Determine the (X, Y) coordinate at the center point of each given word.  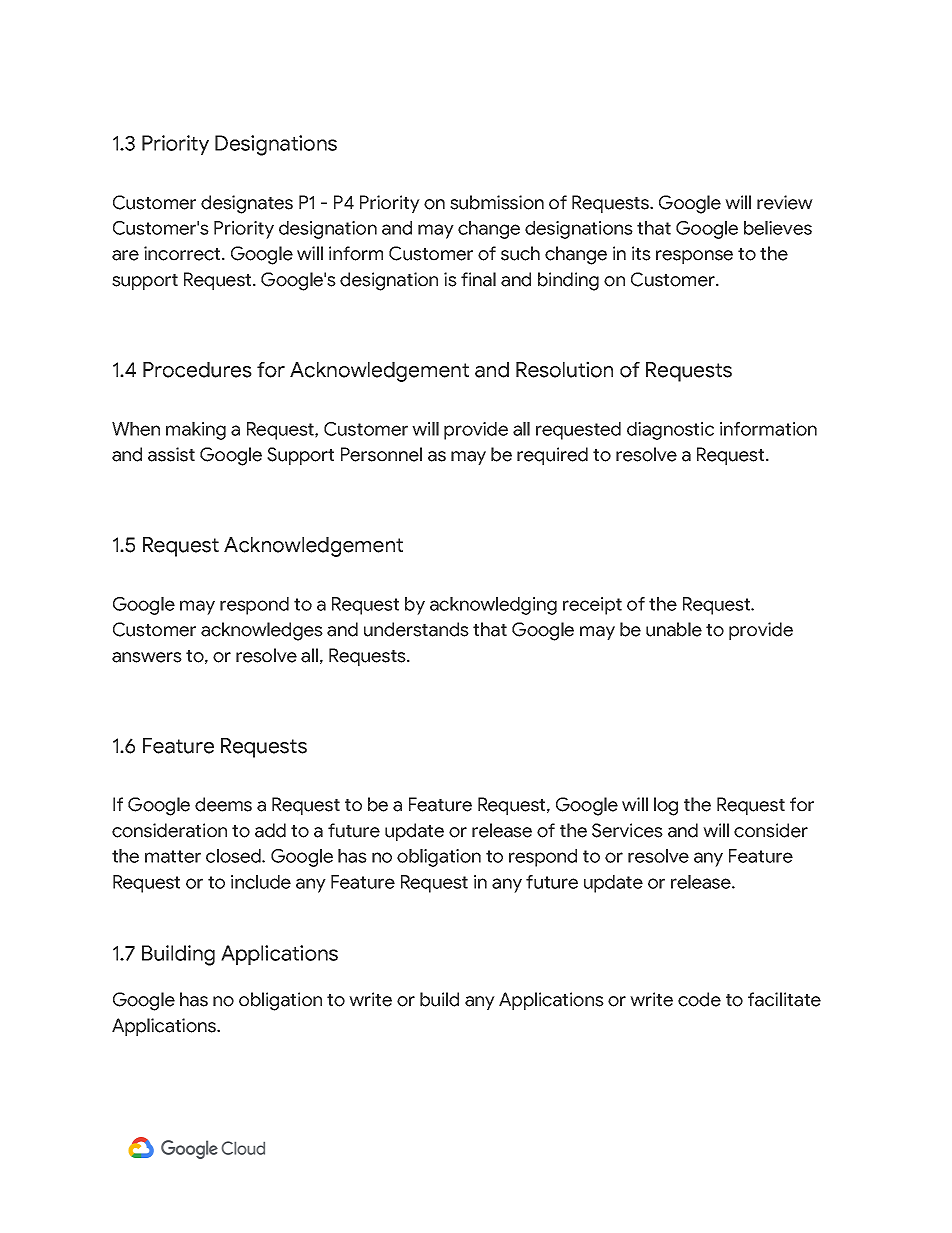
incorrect (183, 253)
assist (171, 454)
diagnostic (670, 431)
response (694, 257)
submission (497, 202)
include (261, 882)
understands (416, 629)
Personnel (381, 454)
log (666, 806)
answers (147, 657)
